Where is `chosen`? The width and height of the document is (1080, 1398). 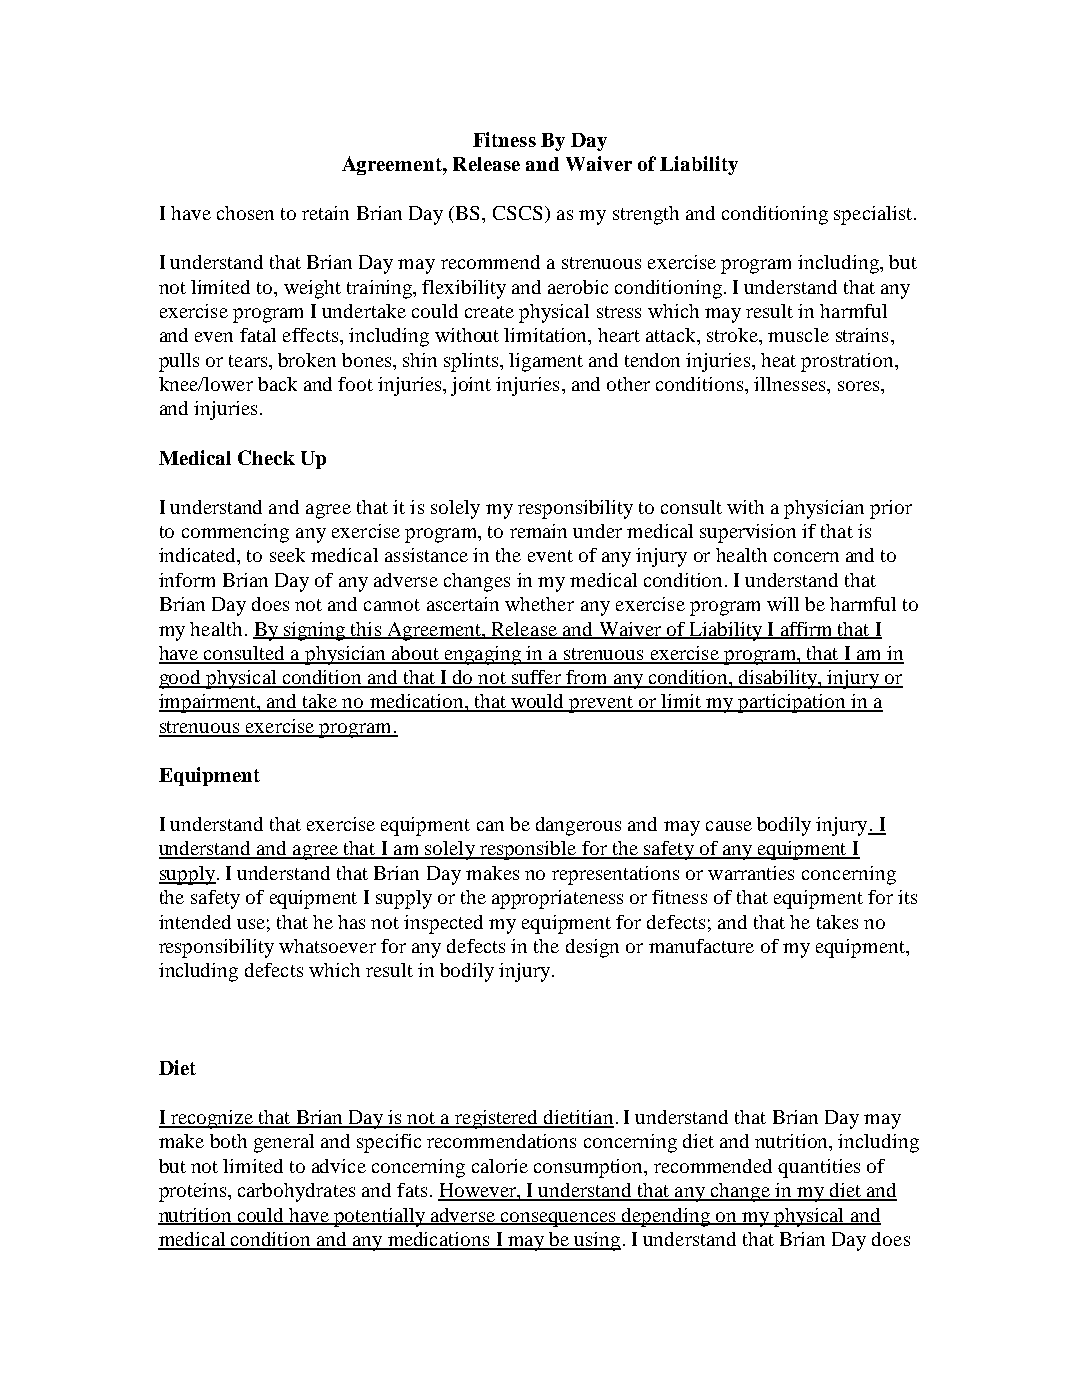 chosen is located at coordinates (245, 213).
